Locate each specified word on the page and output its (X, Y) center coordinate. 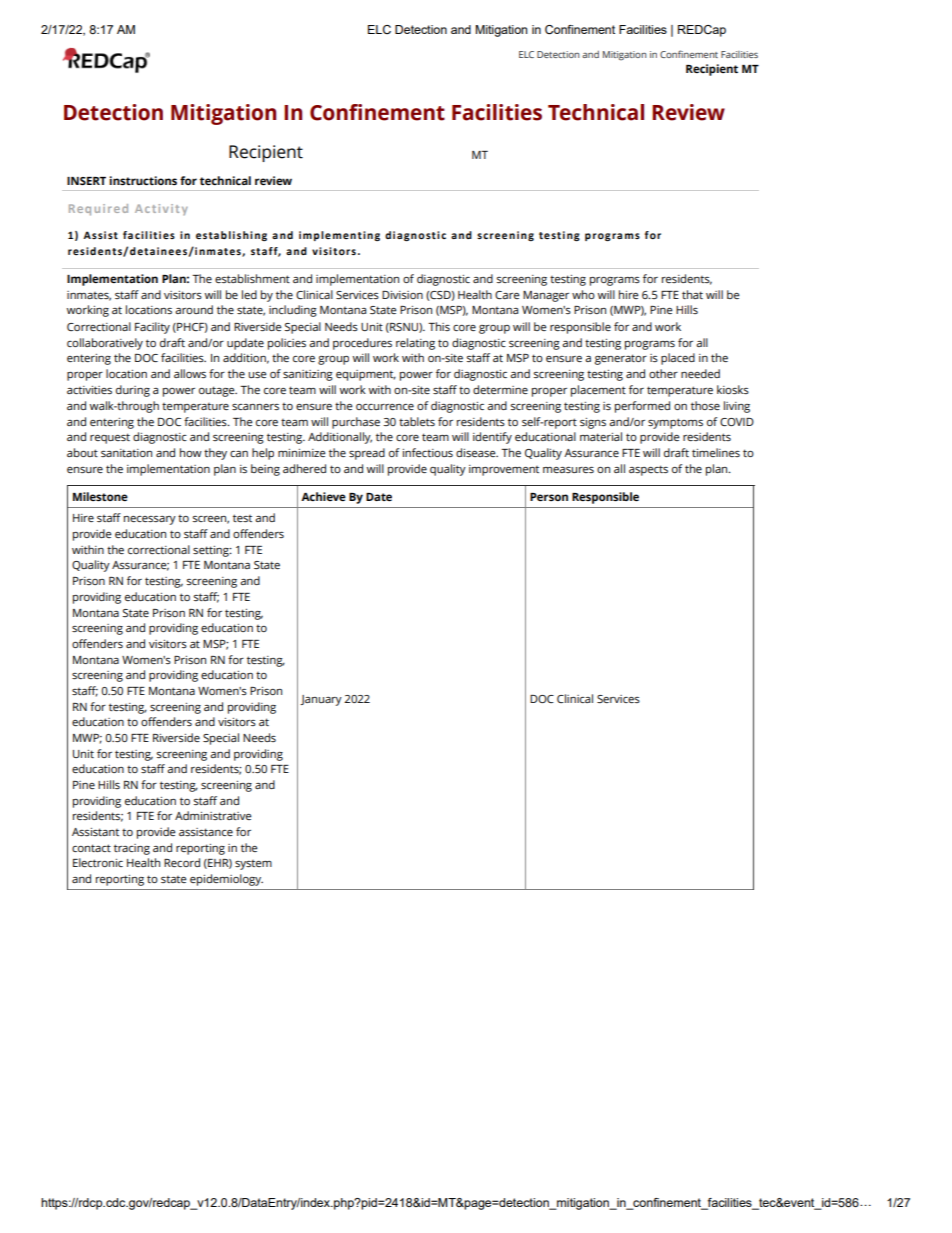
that (692, 294)
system (253, 865)
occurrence (385, 407)
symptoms (675, 423)
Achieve (323, 496)
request (110, 438)
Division (402, 295)
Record (182, 862)
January (321, 700)
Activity (161, 209)
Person (549, 497)
